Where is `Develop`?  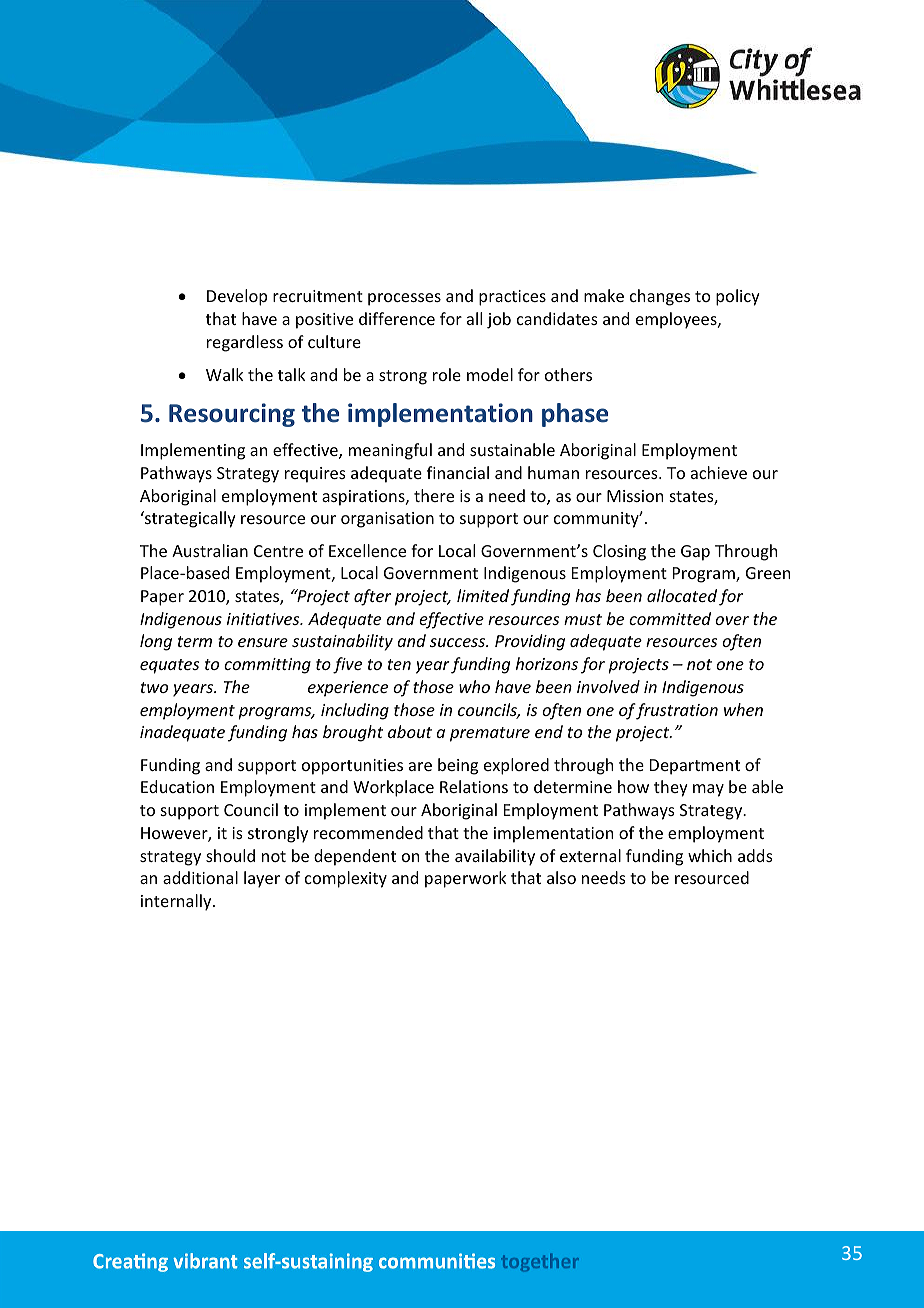
Develop is located at coordinates (237, 297).
